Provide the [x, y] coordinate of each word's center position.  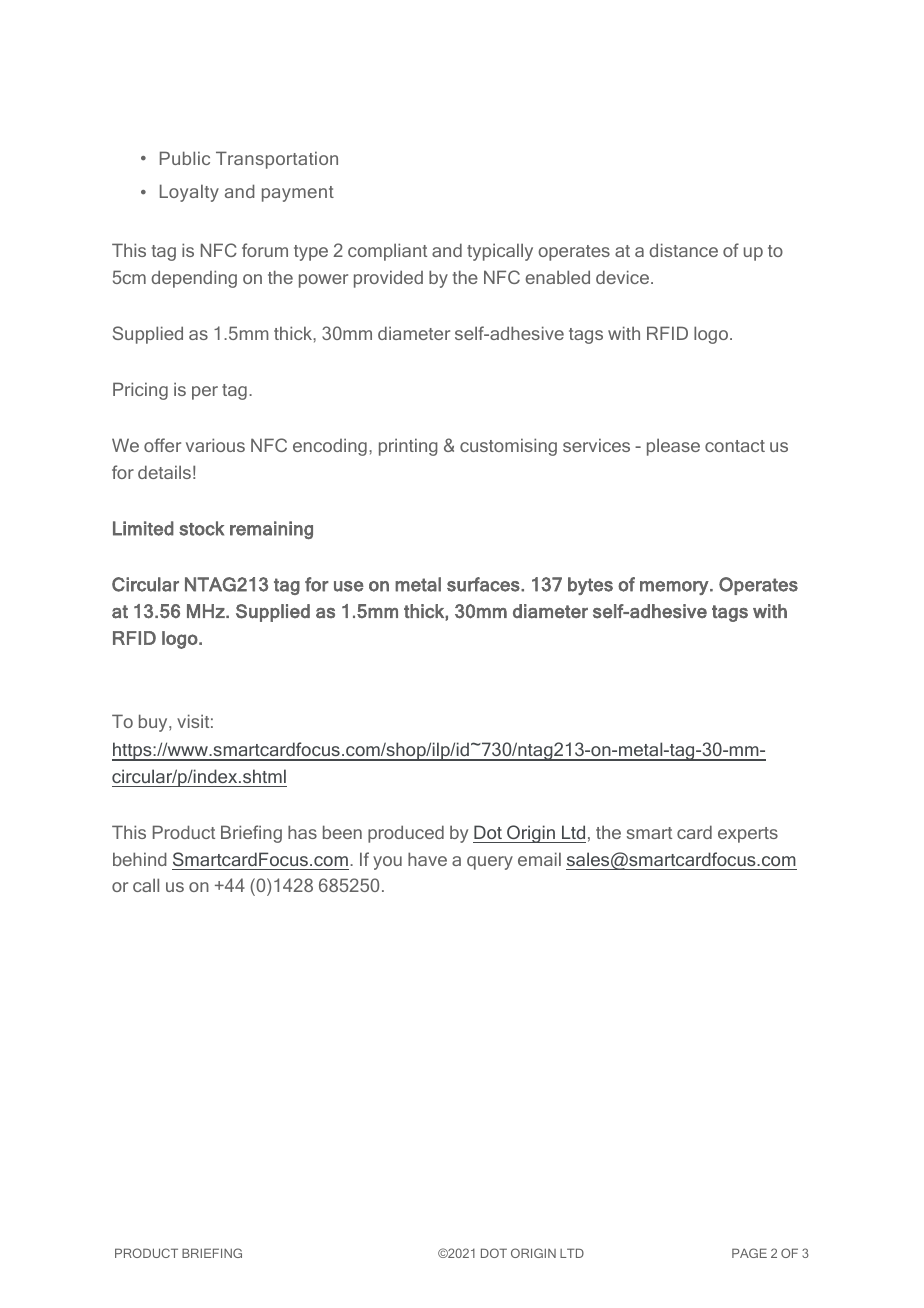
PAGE [749, 1253]
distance [683, 250]
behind [140, 859]
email [539, 859]
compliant [387, 252]
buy [154, 723]
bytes [590, 586]
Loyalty [189, 193]
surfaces [484, 584]
